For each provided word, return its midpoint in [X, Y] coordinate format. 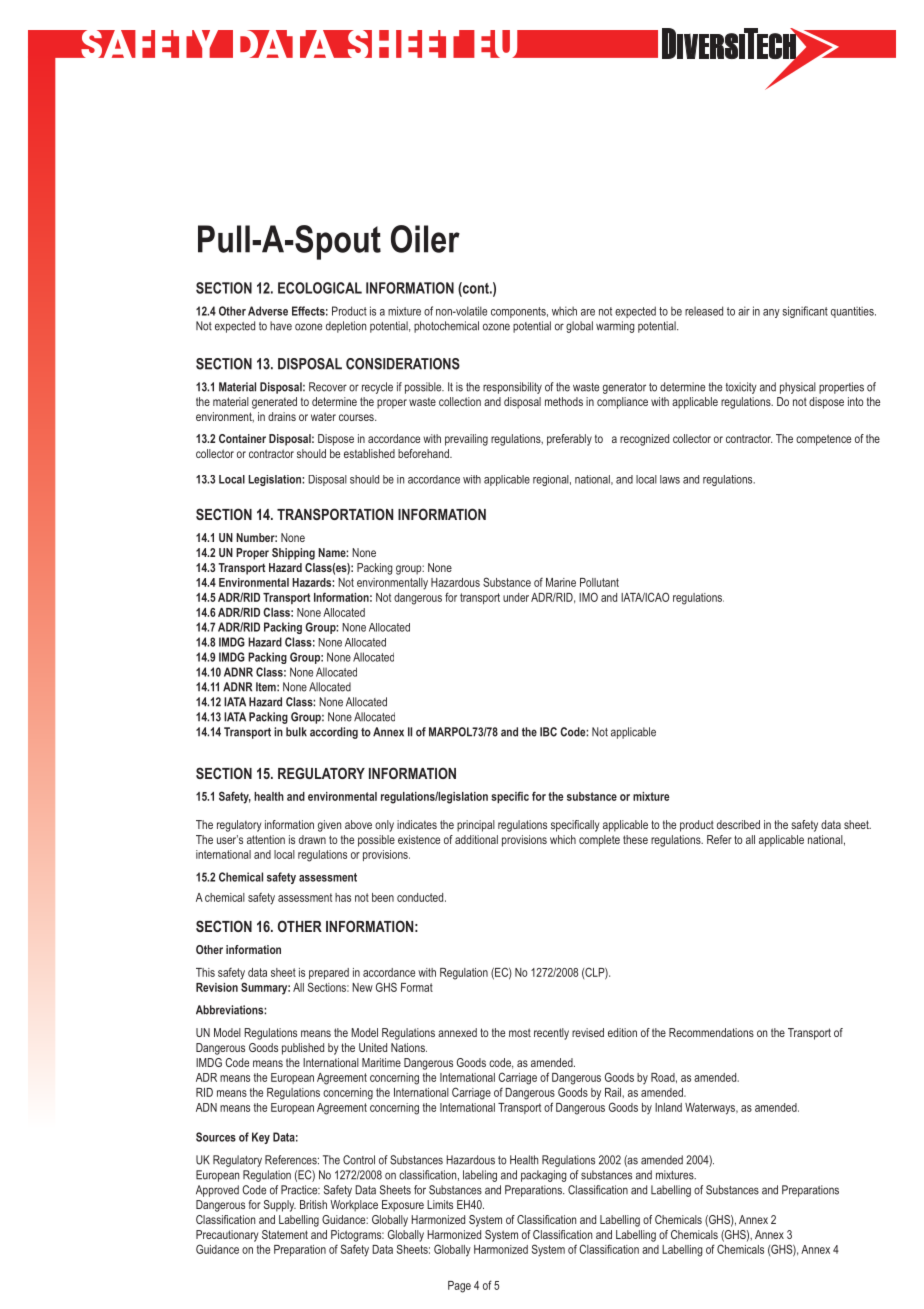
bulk [296, 732]
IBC [548, 732]
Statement [285, 1234]
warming [615, 327]
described [738, 824]
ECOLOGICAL [320, 288]
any [771, 313]
